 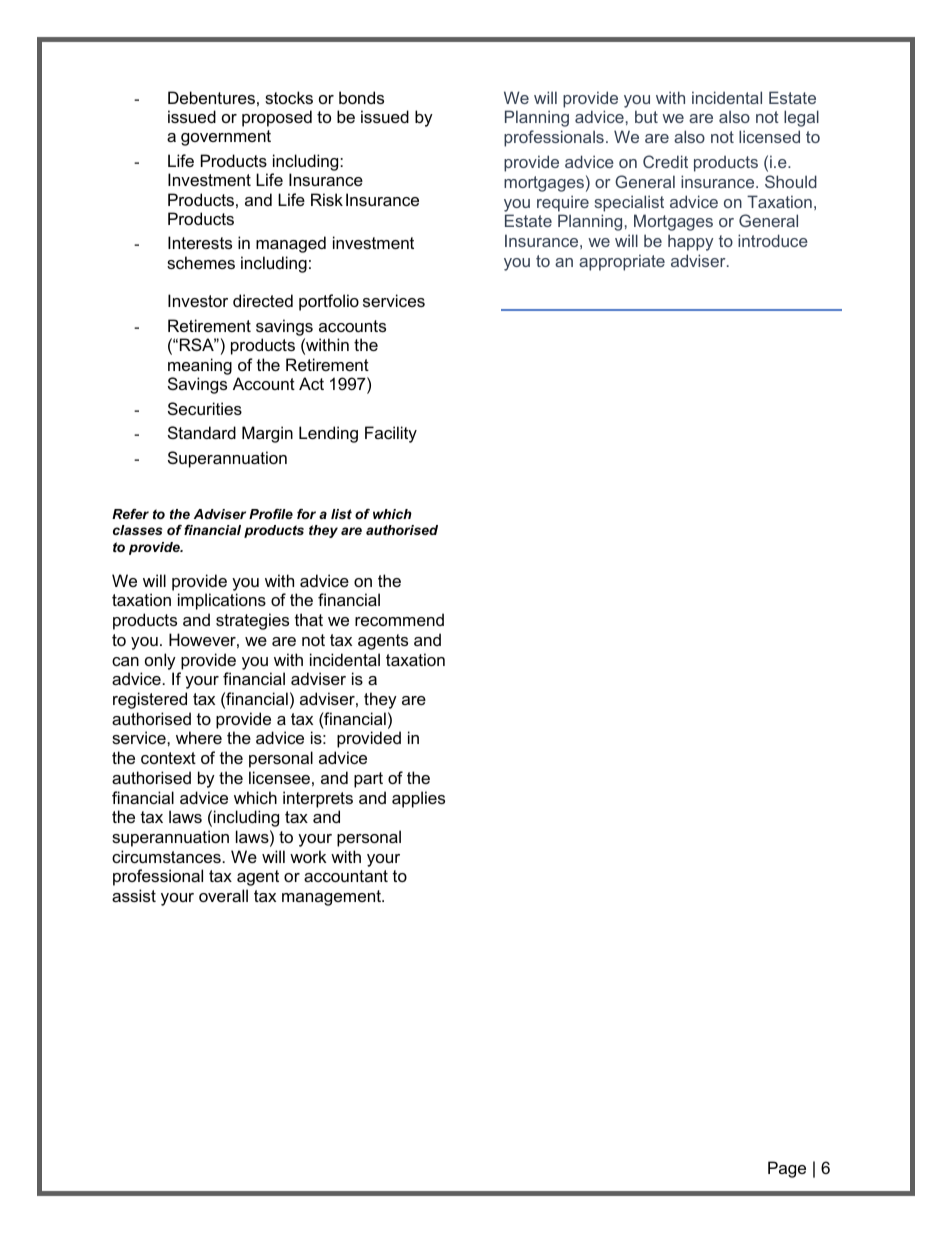 I want to click on bonds, so click(x=361, y=97).
